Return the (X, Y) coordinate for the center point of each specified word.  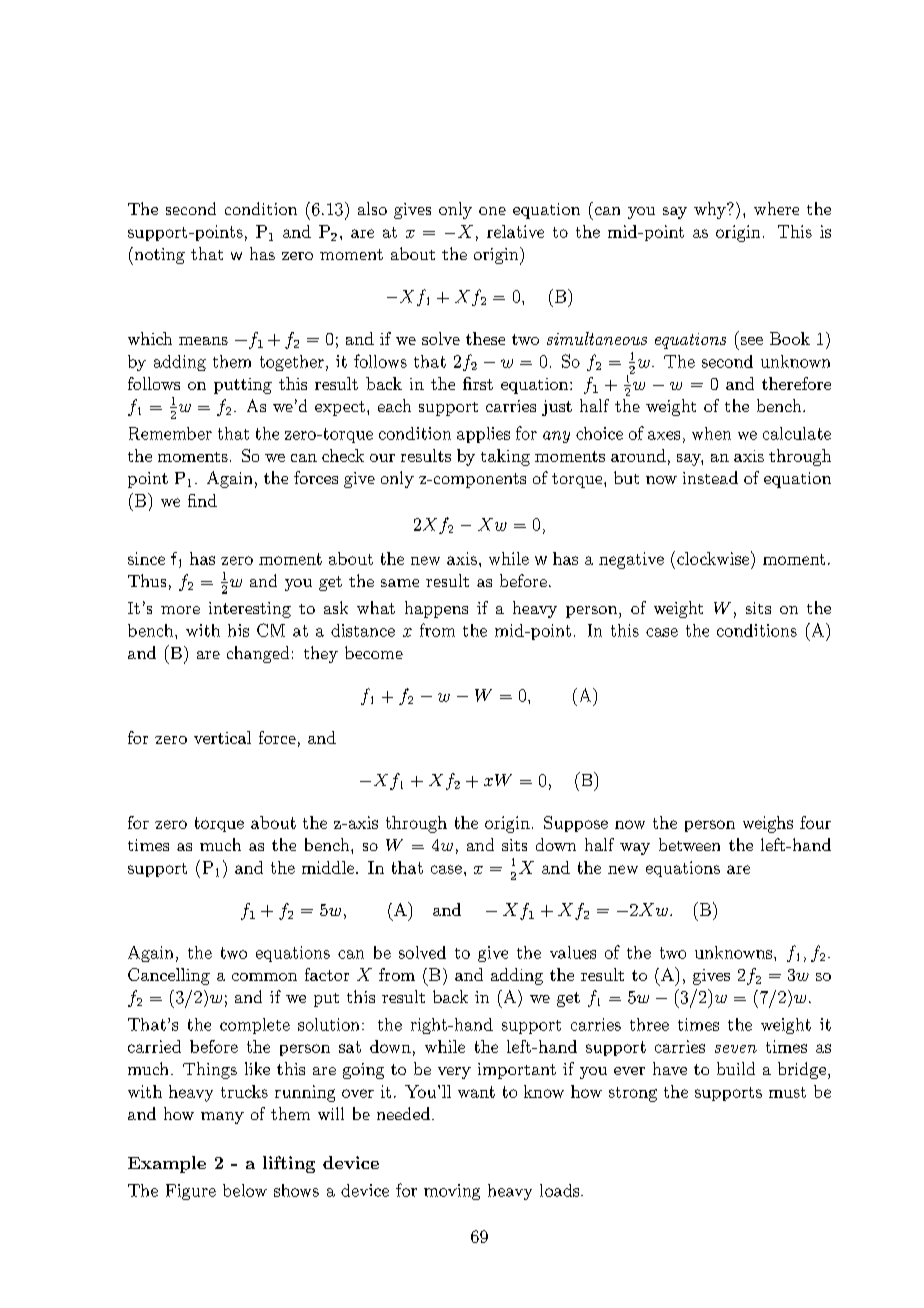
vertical (222, 737)
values (573, 952)
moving (452, 1192)
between (689, 844)
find (202, 500)
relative (515, 231)
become (374, 652)
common (264, 977)
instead (710, 477)
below (245, 1190)
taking (505, 457)
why (711, 210)
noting (158, 256)
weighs (768, 824)
